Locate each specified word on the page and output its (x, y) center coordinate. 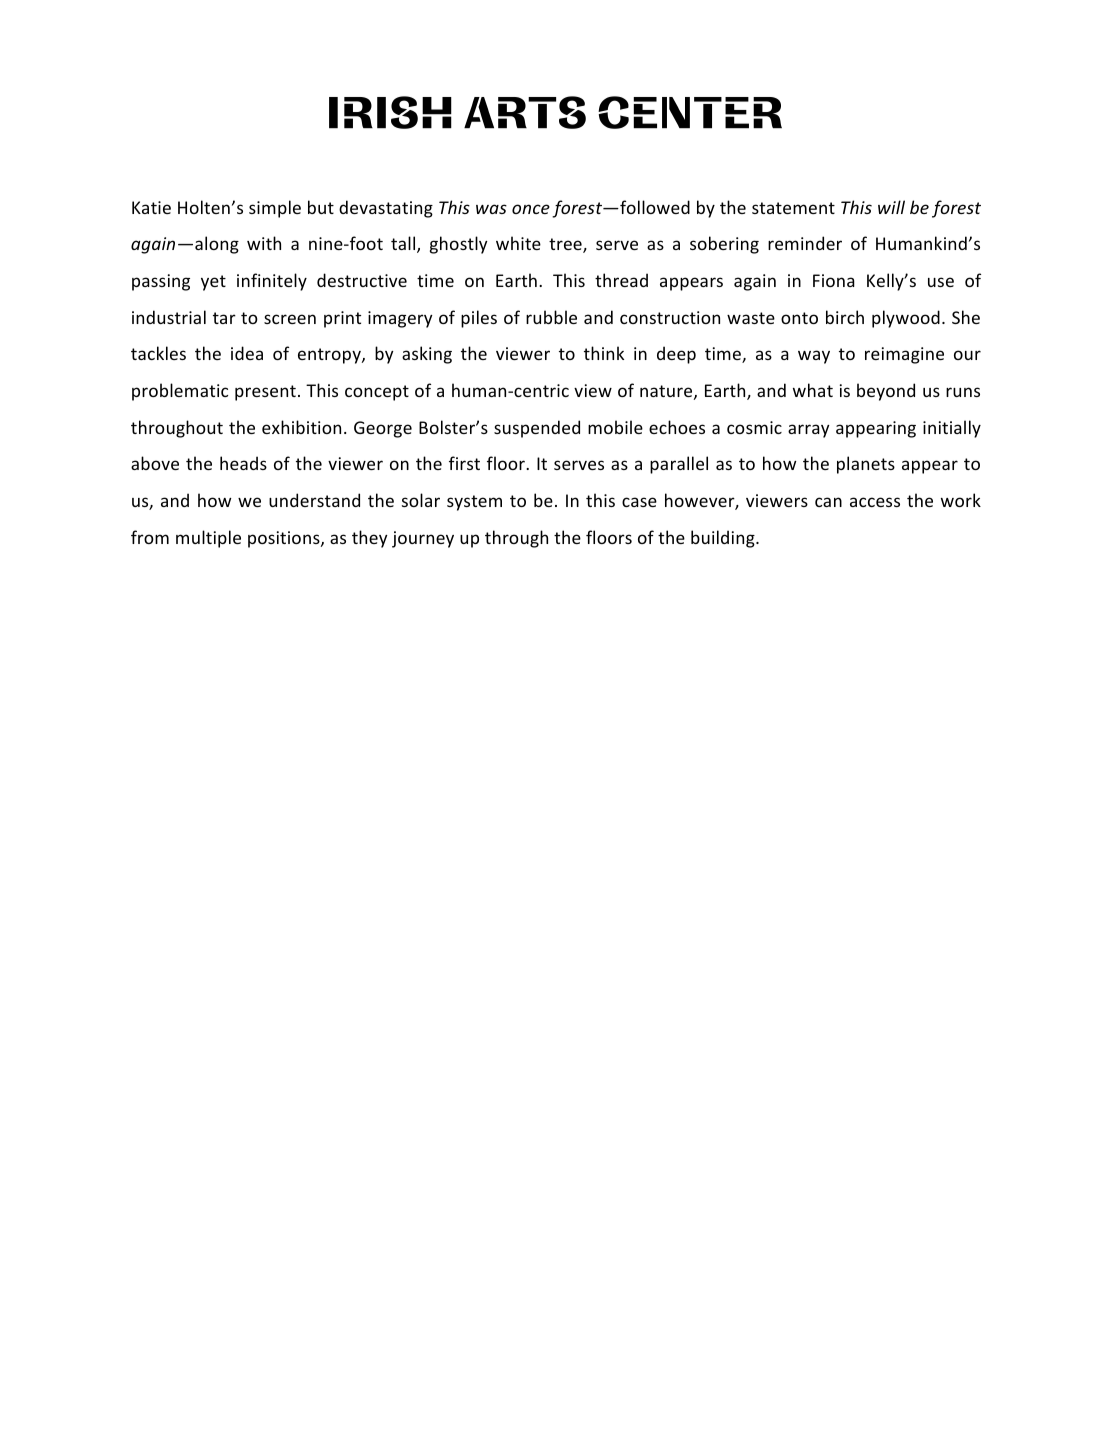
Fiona (834, 280)
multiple (208, 539)
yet (213, 283)
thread (621, 280)
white (518, 243)
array (809, 431)
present (265, 393)
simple (275, 209)
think (604, 353)
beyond (886, 392)
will (891, 207)
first (464, 463)
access (875, 502)
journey (423, 539)
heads (243, 463)
